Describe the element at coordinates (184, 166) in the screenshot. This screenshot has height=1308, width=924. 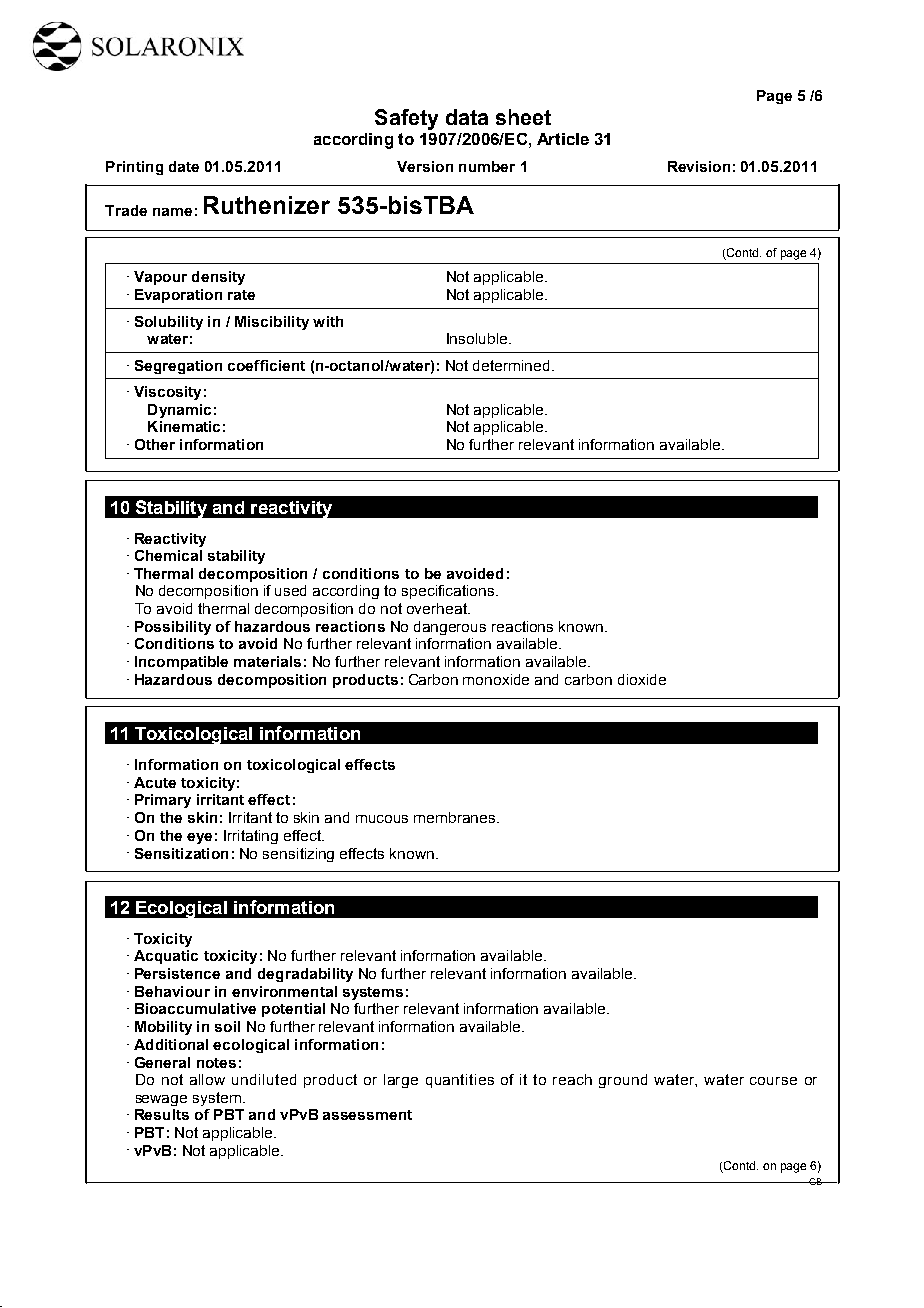
I see `date` at that location.
